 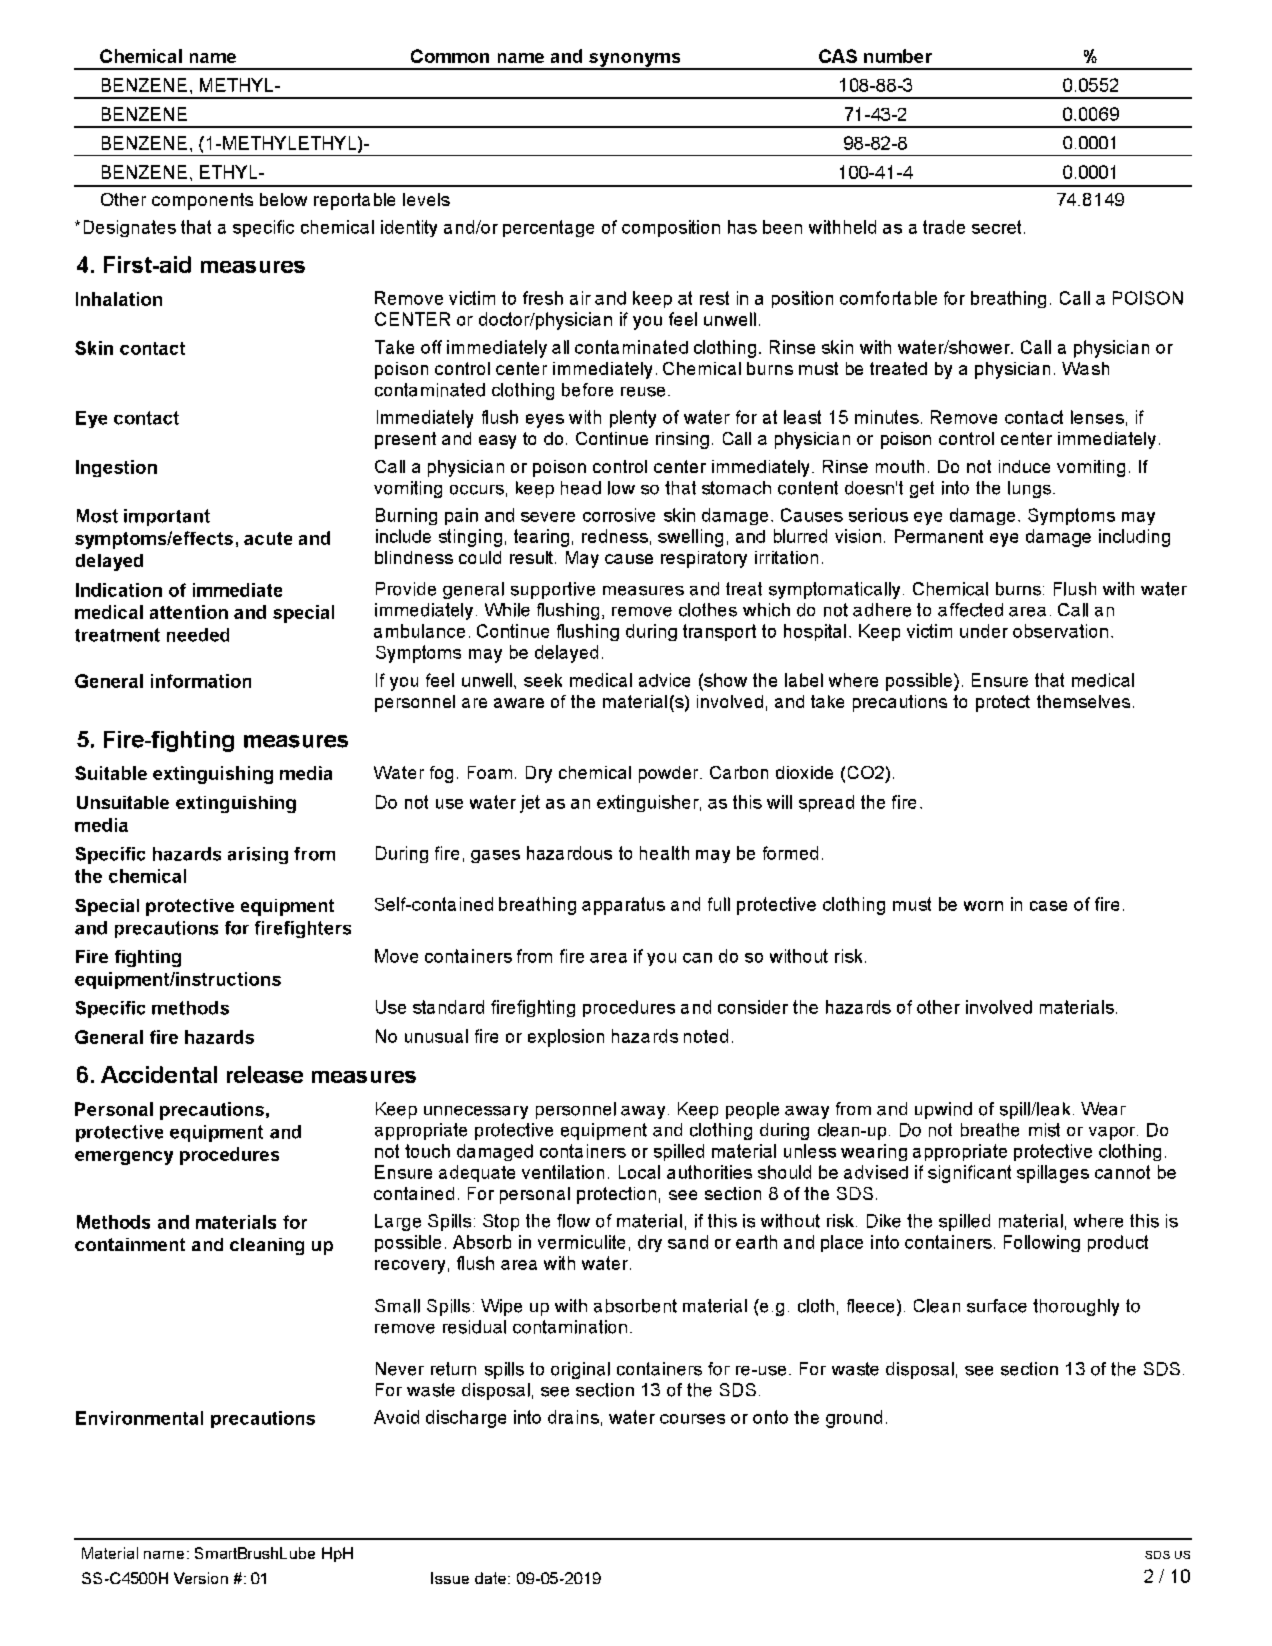 I want to click on emergency, so click(x=124, y=1158).
